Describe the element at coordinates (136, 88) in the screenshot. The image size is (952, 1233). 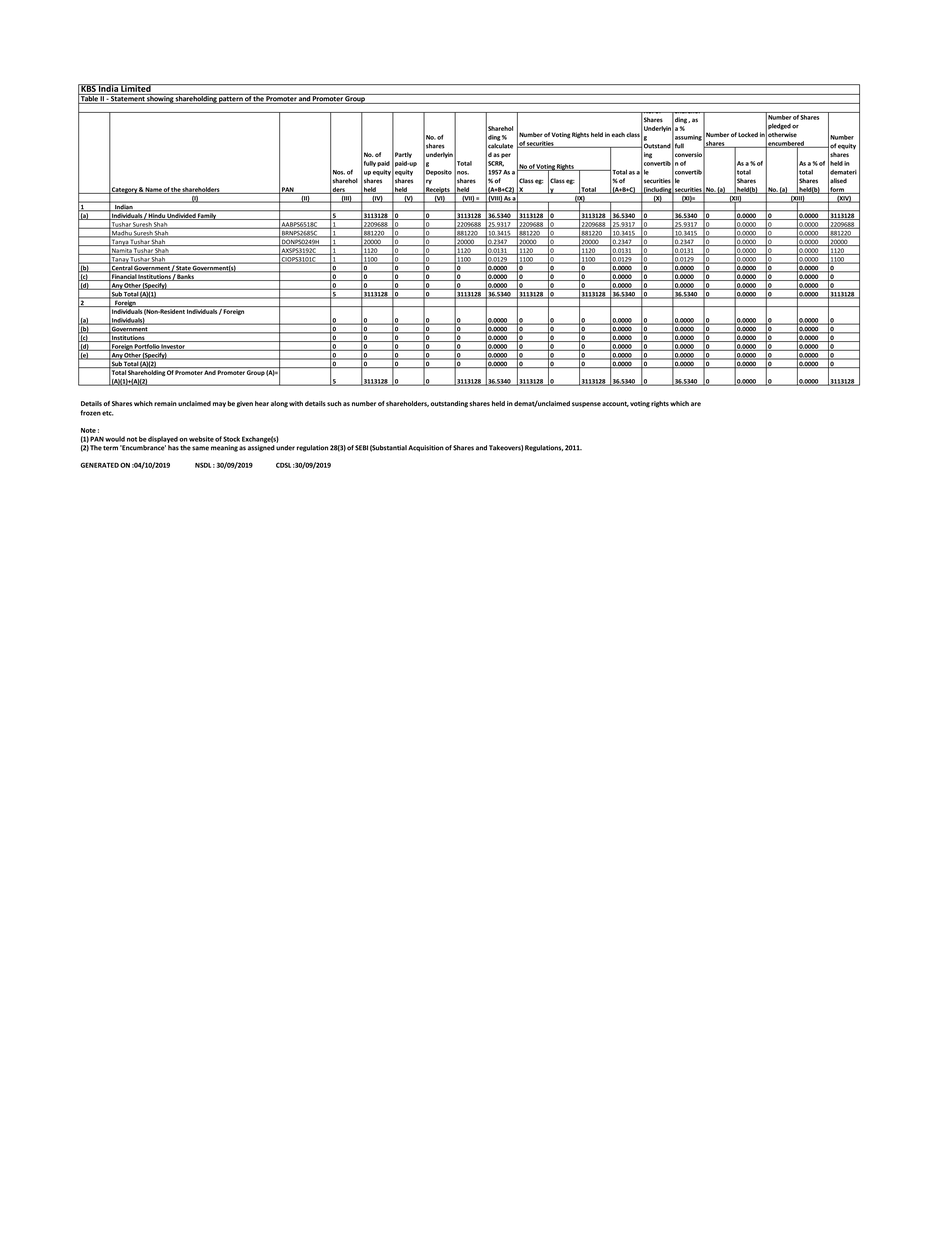
I see `Limited` at that location.
